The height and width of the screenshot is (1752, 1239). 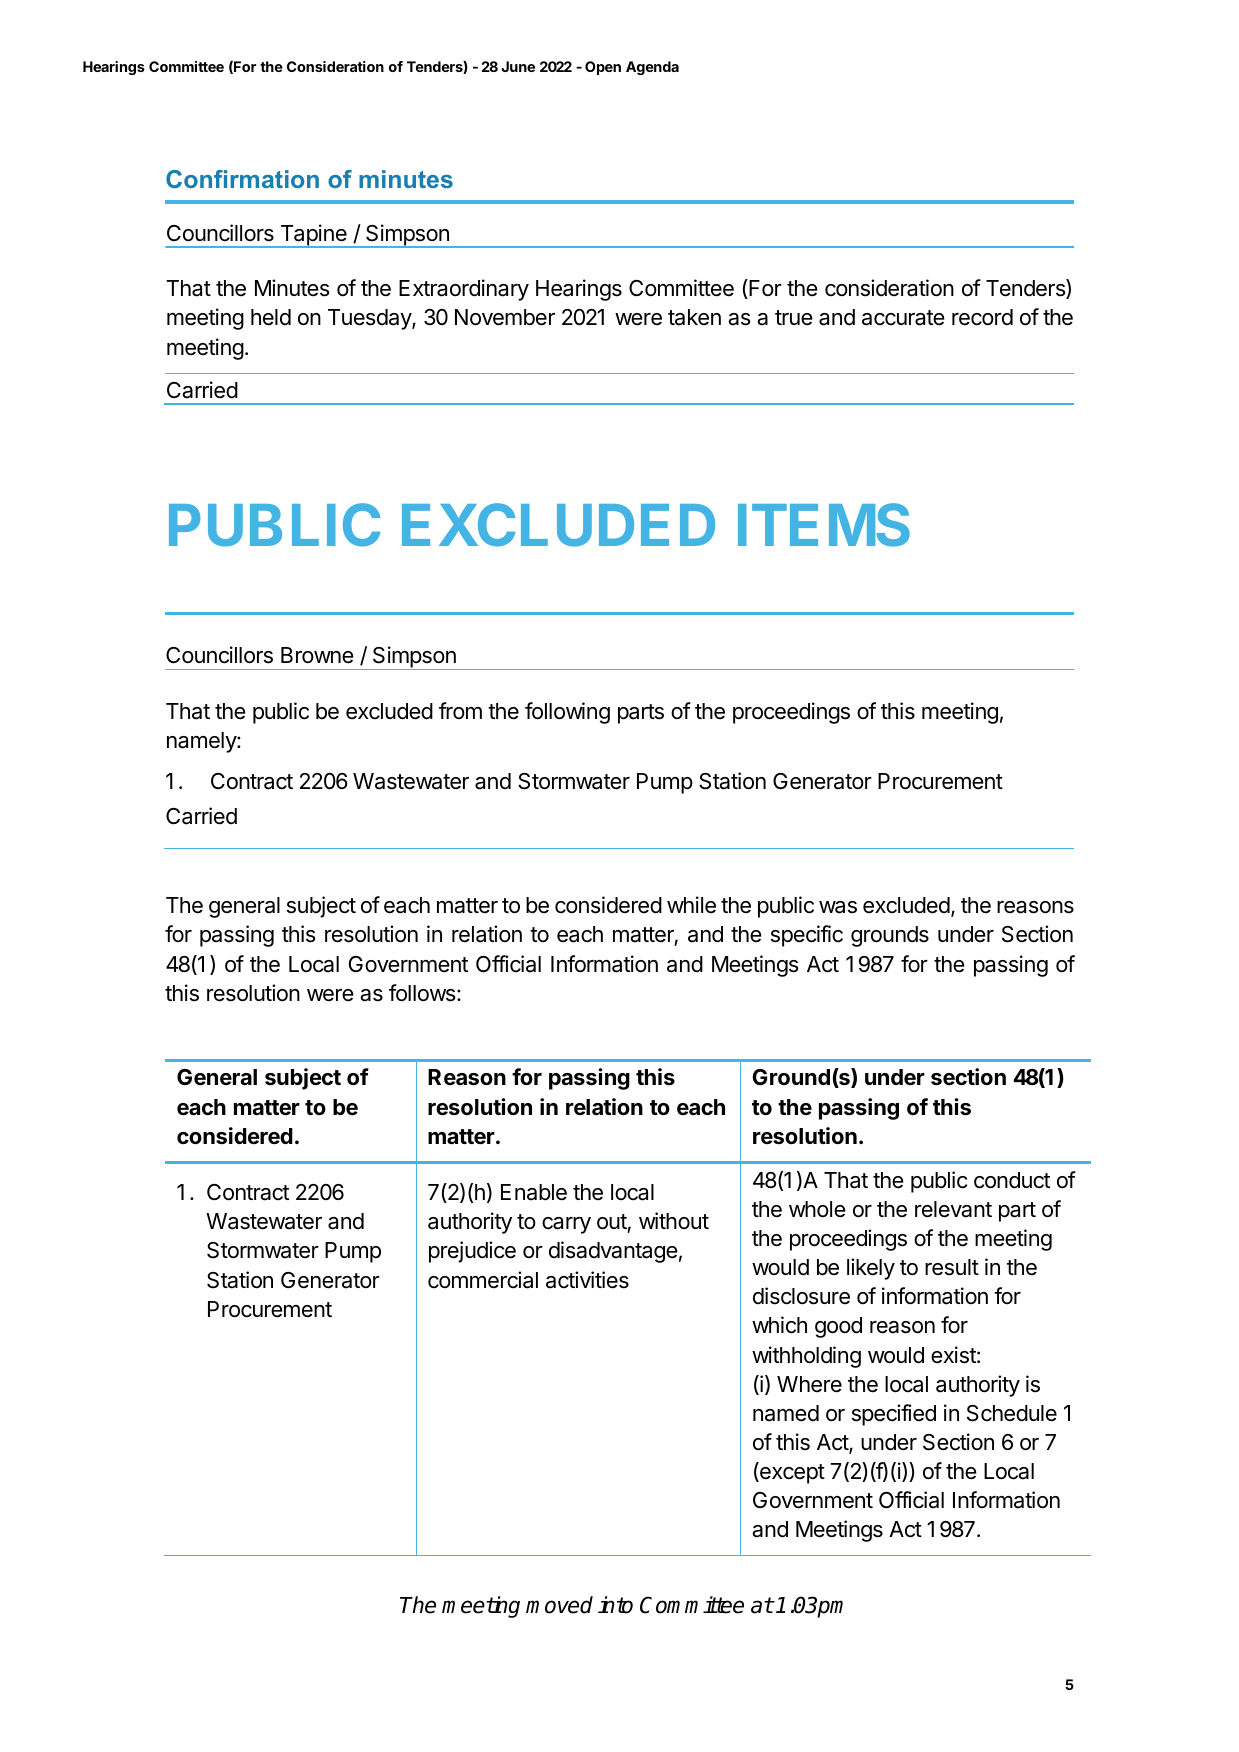 I want to click on into, so click(x=615, y=1605).
